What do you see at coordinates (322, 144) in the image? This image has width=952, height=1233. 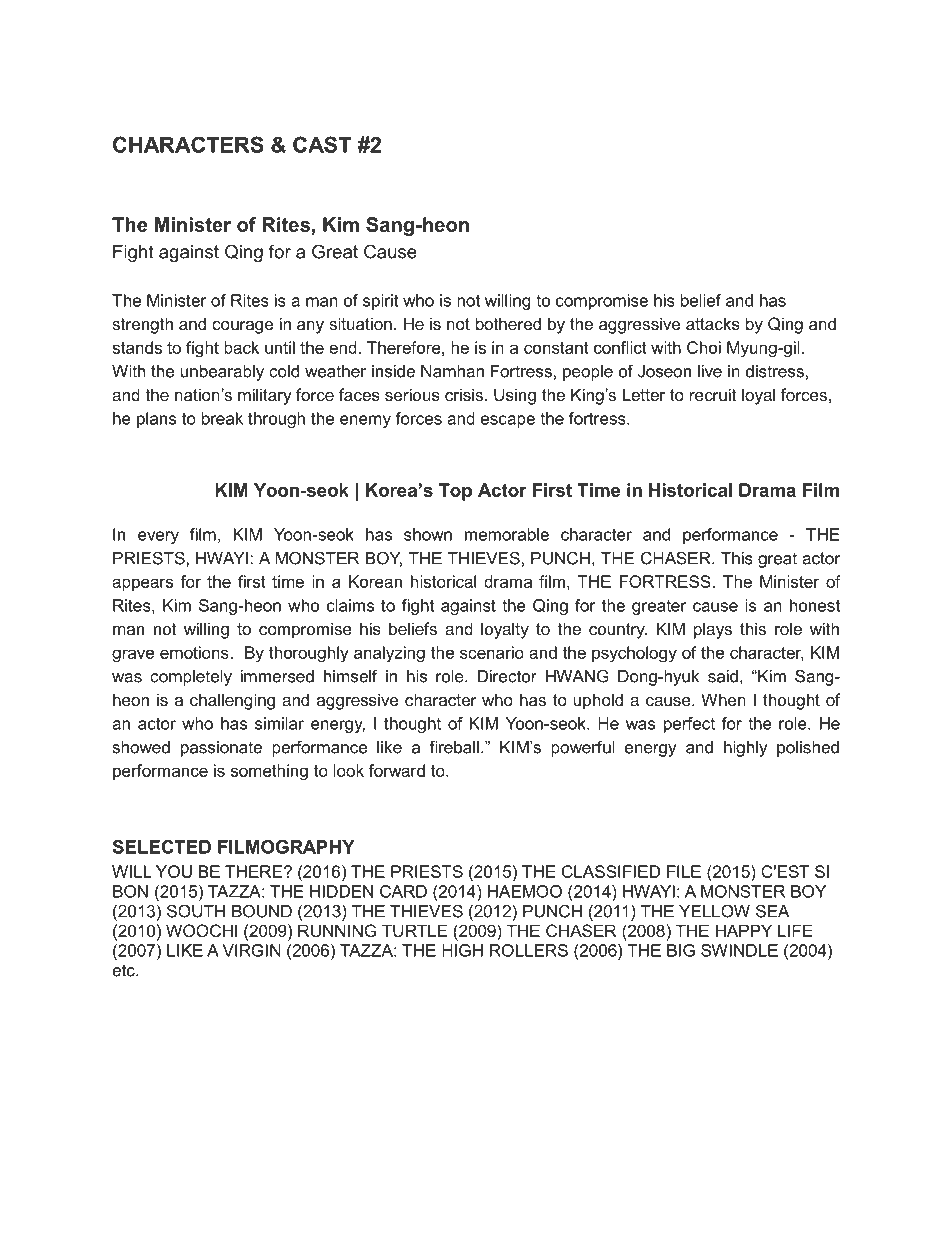 I see `CAST` at bounding box center [322, 144].
